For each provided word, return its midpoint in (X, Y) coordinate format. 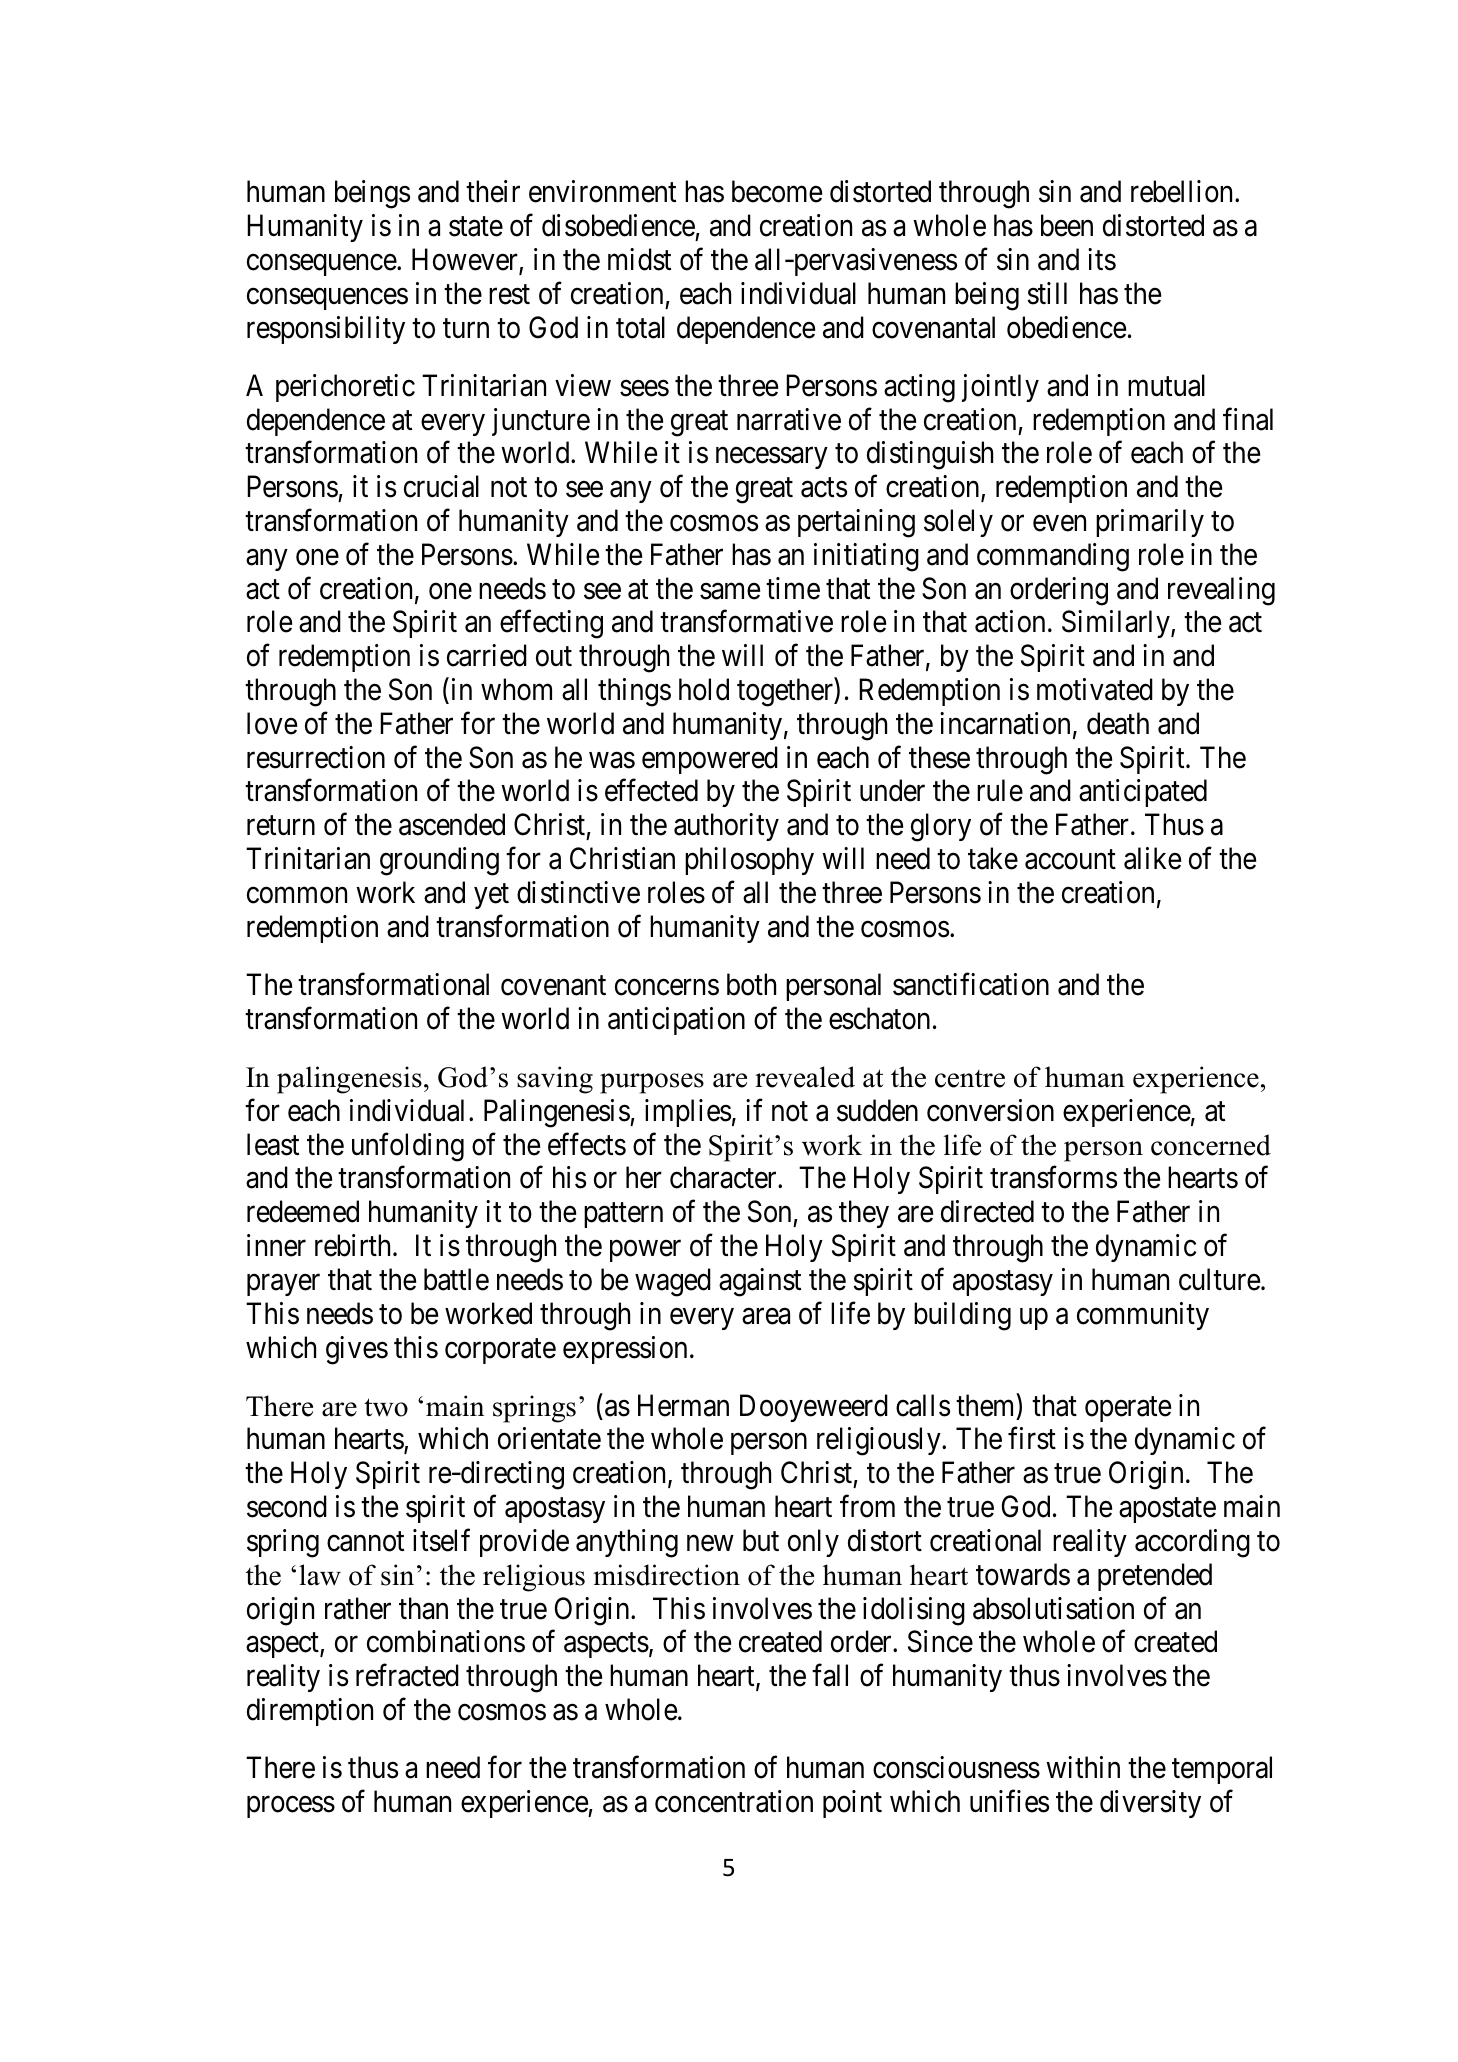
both (751, 984)
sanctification (971, 984)
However (466, 261)
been (1067, 225)
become (777, 191)
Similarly (1117, 624)
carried (487, 655)
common (297, 895)
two (386, 1407)
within (1083, 1767)
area (766, 1316)
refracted (407, 1675)
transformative (746, 621)
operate (1128, 1409)
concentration (734, 1801)
